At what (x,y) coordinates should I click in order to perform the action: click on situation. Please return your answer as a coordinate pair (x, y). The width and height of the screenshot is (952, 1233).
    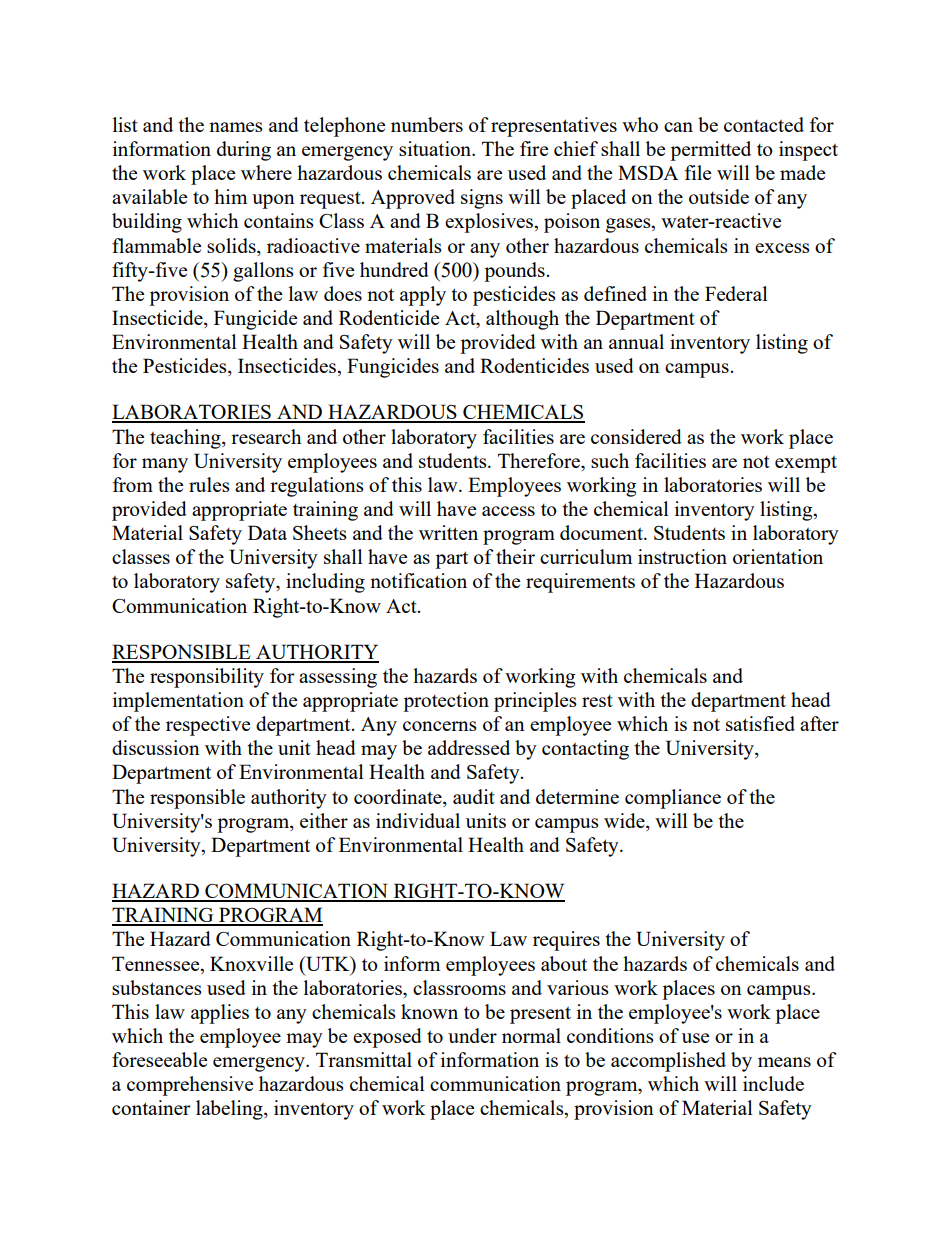
    Looking at the image, I should click on (436, 148).
